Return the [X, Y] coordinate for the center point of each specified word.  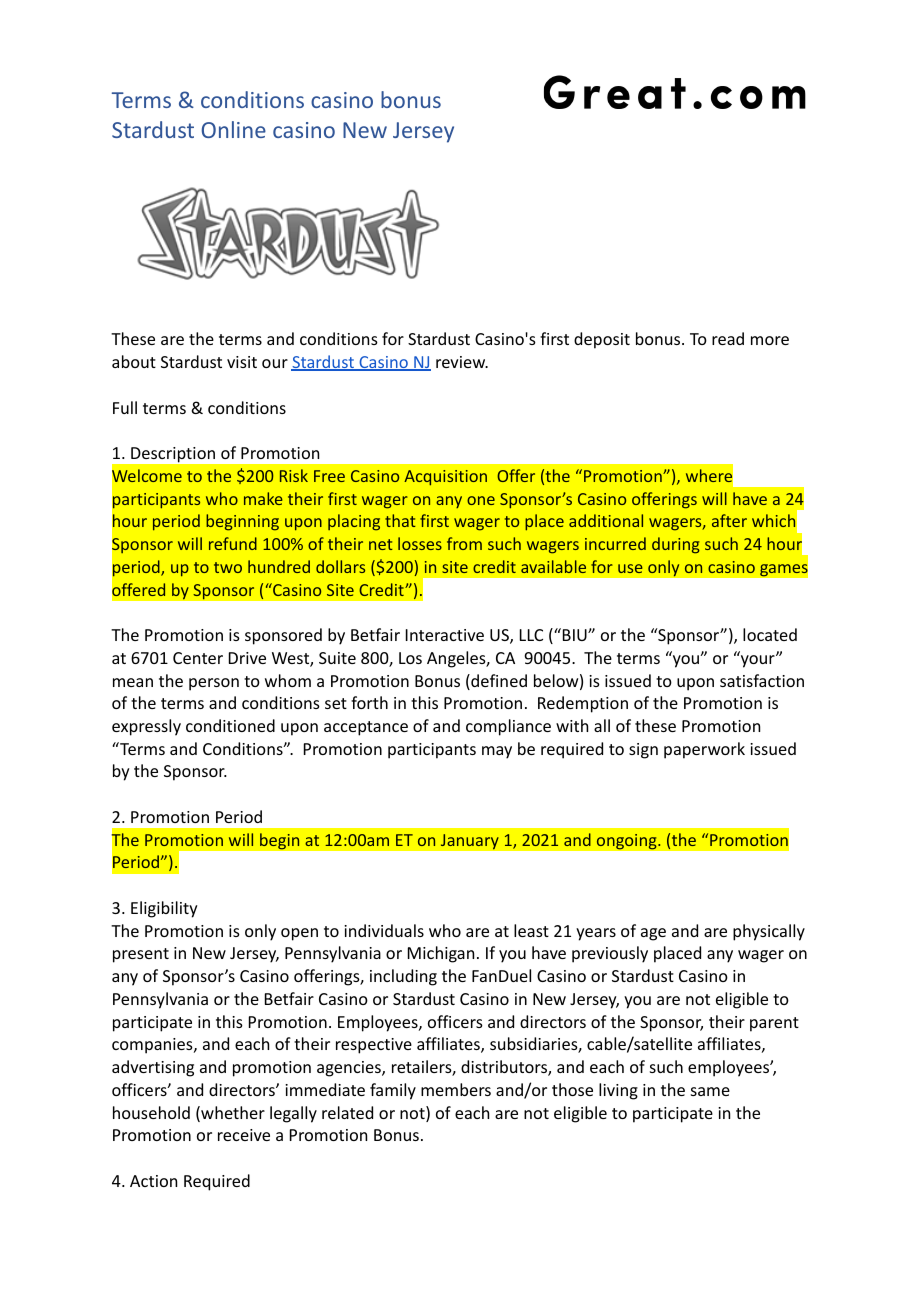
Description [173, 454]
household [151, 1112]
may [497, 752]
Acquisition [445, 478]
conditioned [230, 725]
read [728, 338]
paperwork [704, 750]
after [729, 520]
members [456, 1089]
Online [234, 129]
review [462, 362]
